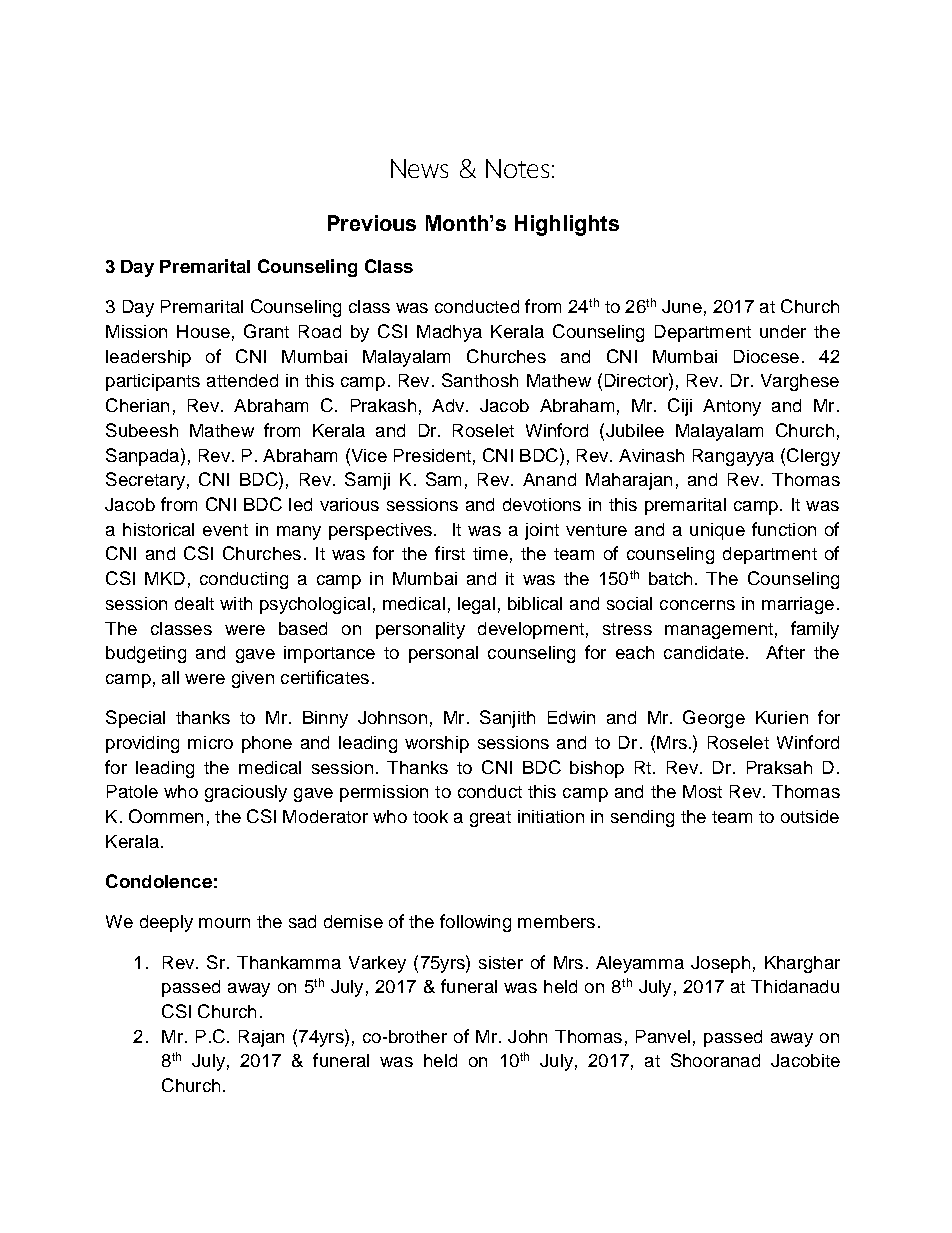 This screenshot has height=1233, width=952. I want to click on Previous, so click(372, 223).
